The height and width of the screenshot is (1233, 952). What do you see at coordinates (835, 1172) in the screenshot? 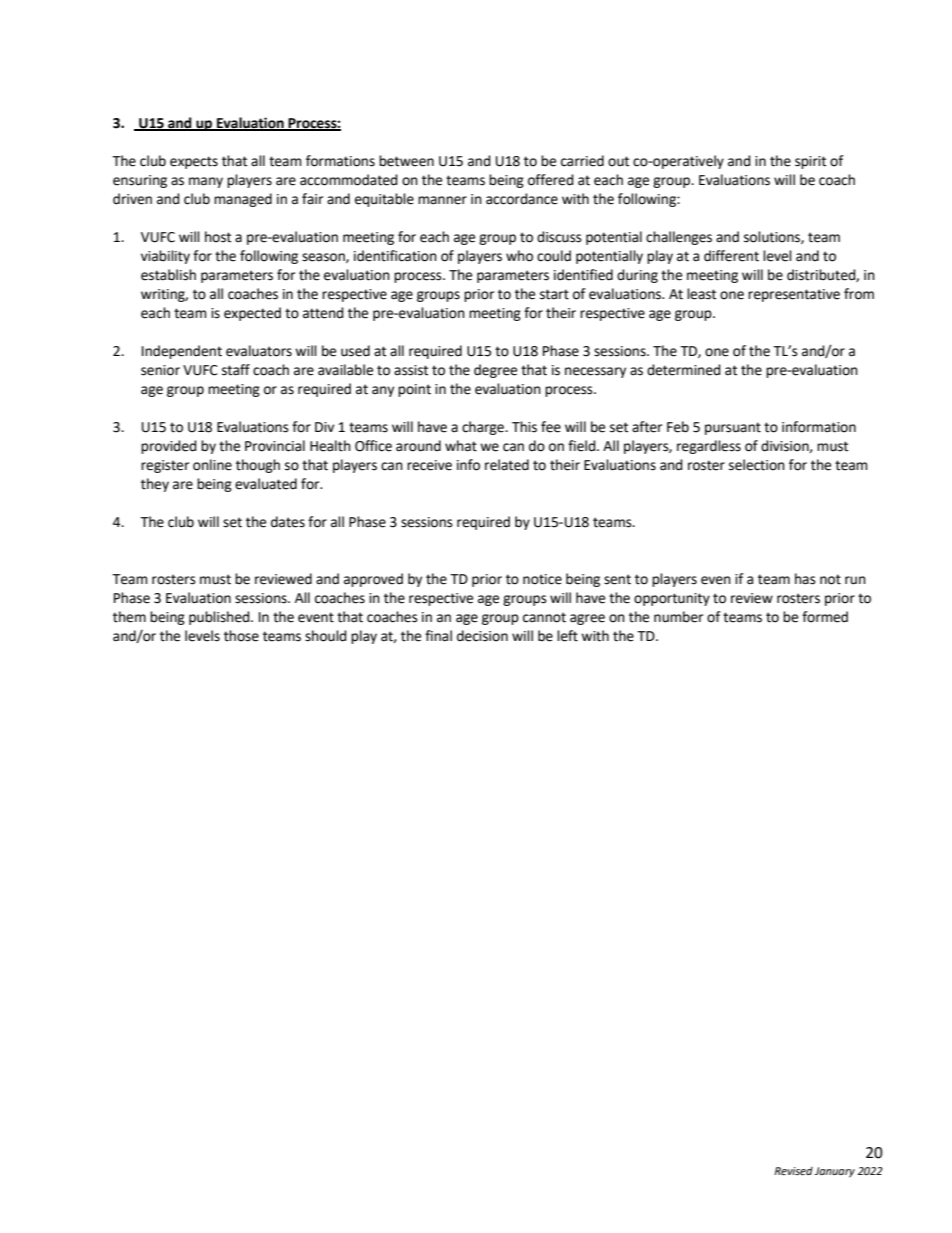
I see `January` at bounding box center [835, 1172].
